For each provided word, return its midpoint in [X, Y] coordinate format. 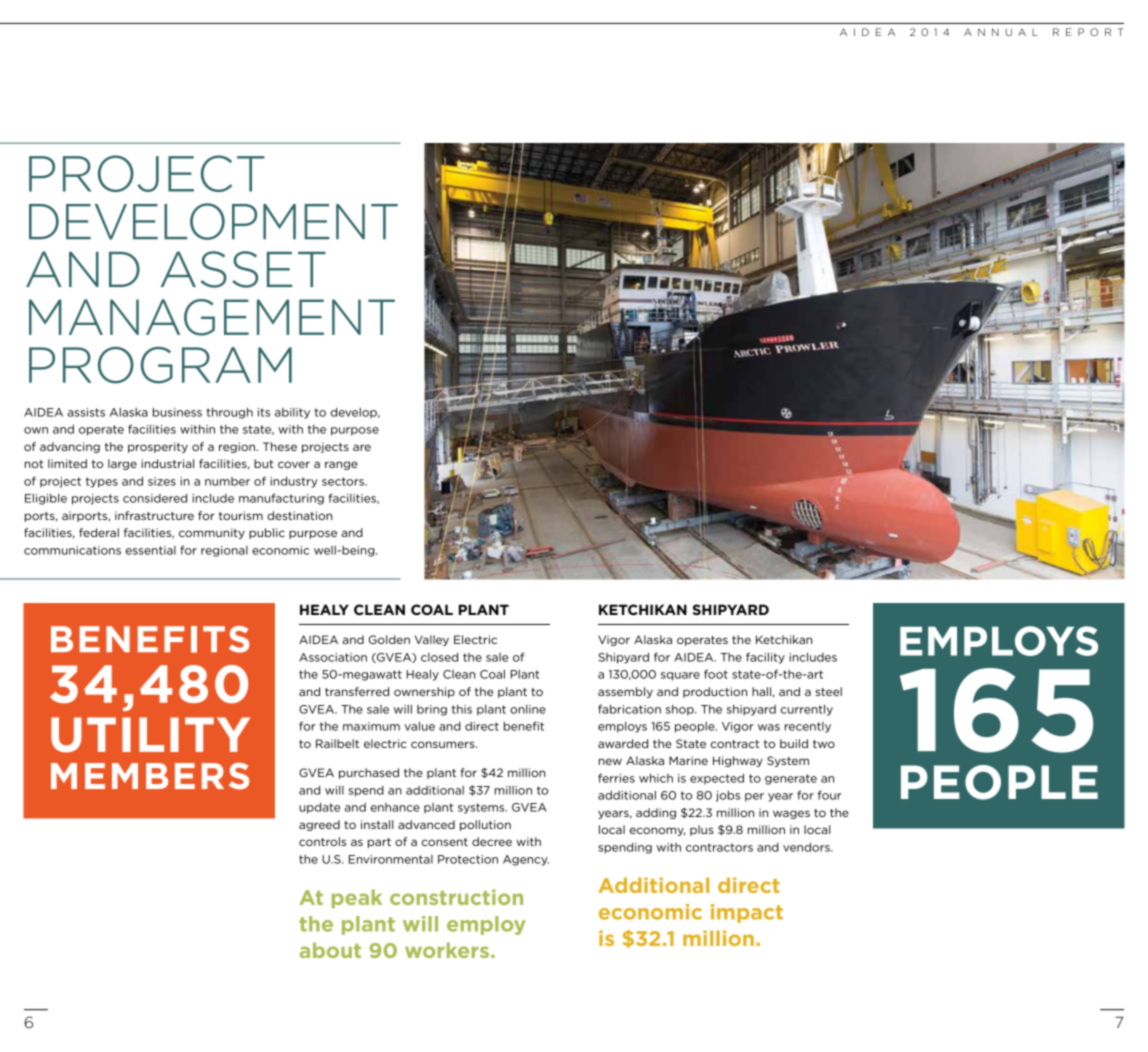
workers [447, 950]
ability [292, 413]
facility [765, 658]
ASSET [243, 269]
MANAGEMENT [212, 317]
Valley [432, 640]
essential [151, 550]
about [330, 950]
